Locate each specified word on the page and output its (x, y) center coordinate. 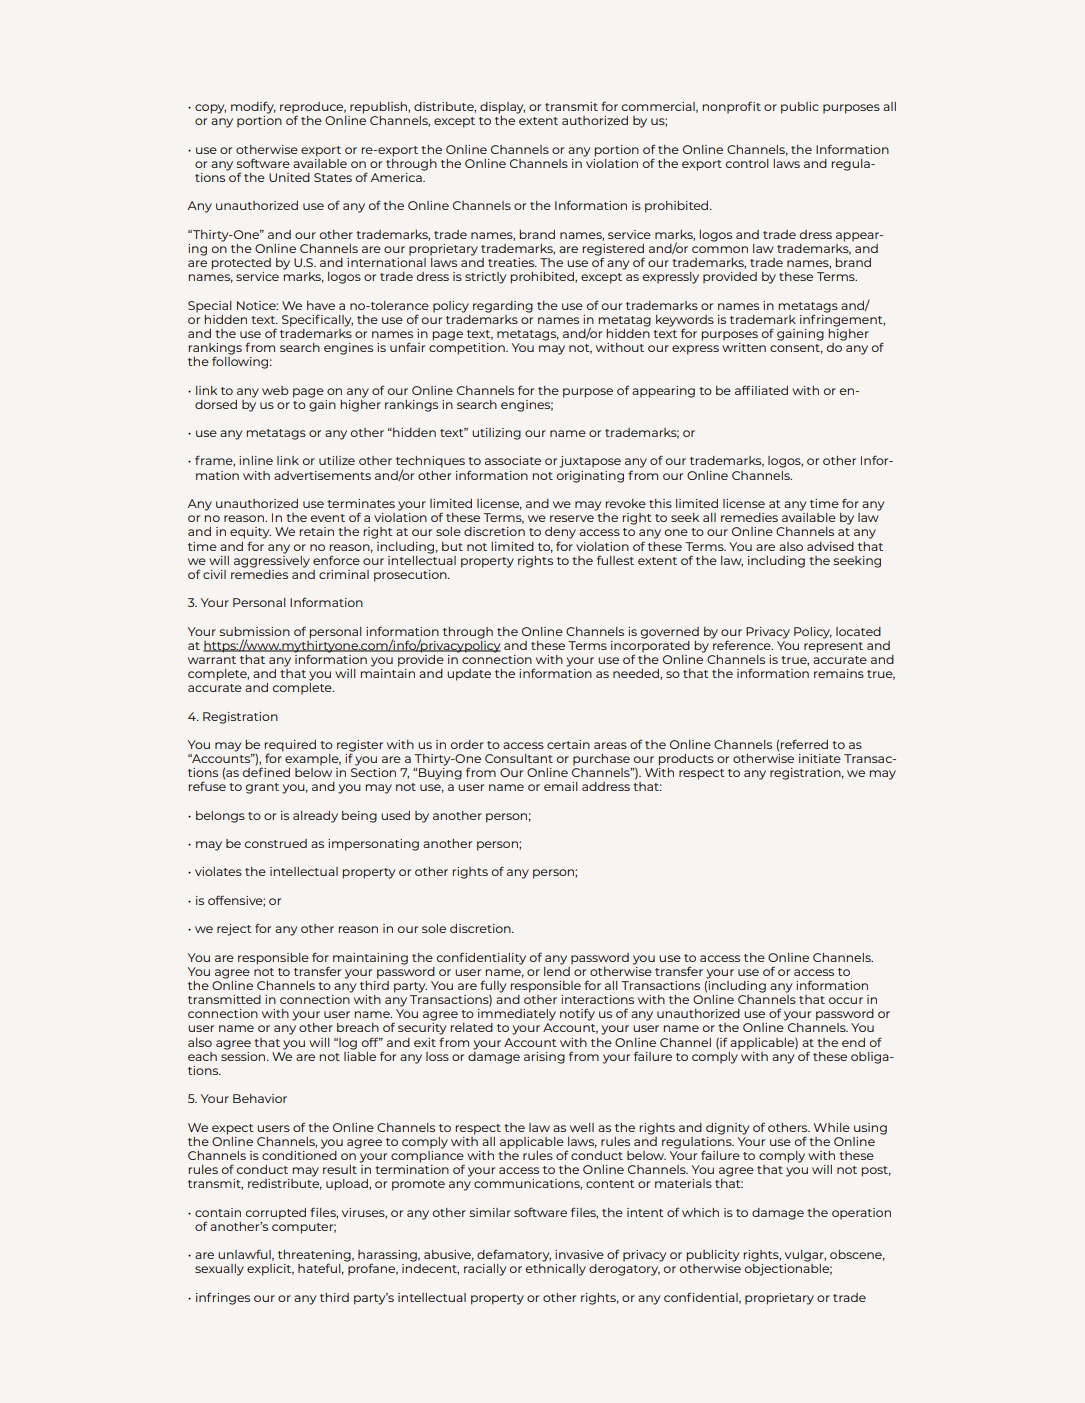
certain (568, 744)
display (502, 108)
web (275, 390)
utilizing (496, 434)
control (747, 163)
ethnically (556, 1270)
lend (557, 970)
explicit (270, 1270)
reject (234, 930)
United (289, 177)
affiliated (761, 390)
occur (846, 1000)
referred (804, 744)
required (290, 747)
